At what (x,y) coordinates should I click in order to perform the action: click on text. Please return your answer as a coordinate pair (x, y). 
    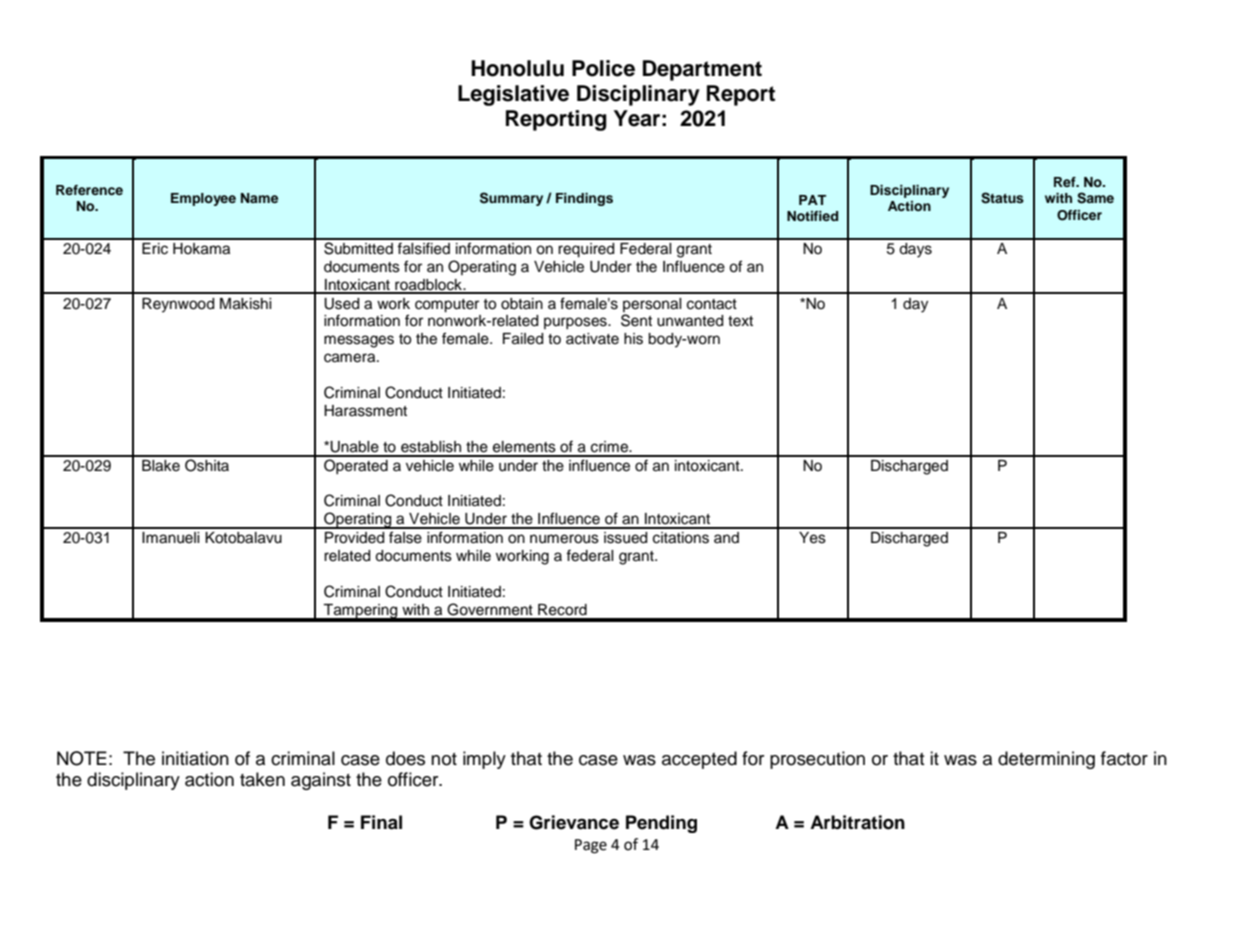
    Looking at the image, I should click on (740, 321).
